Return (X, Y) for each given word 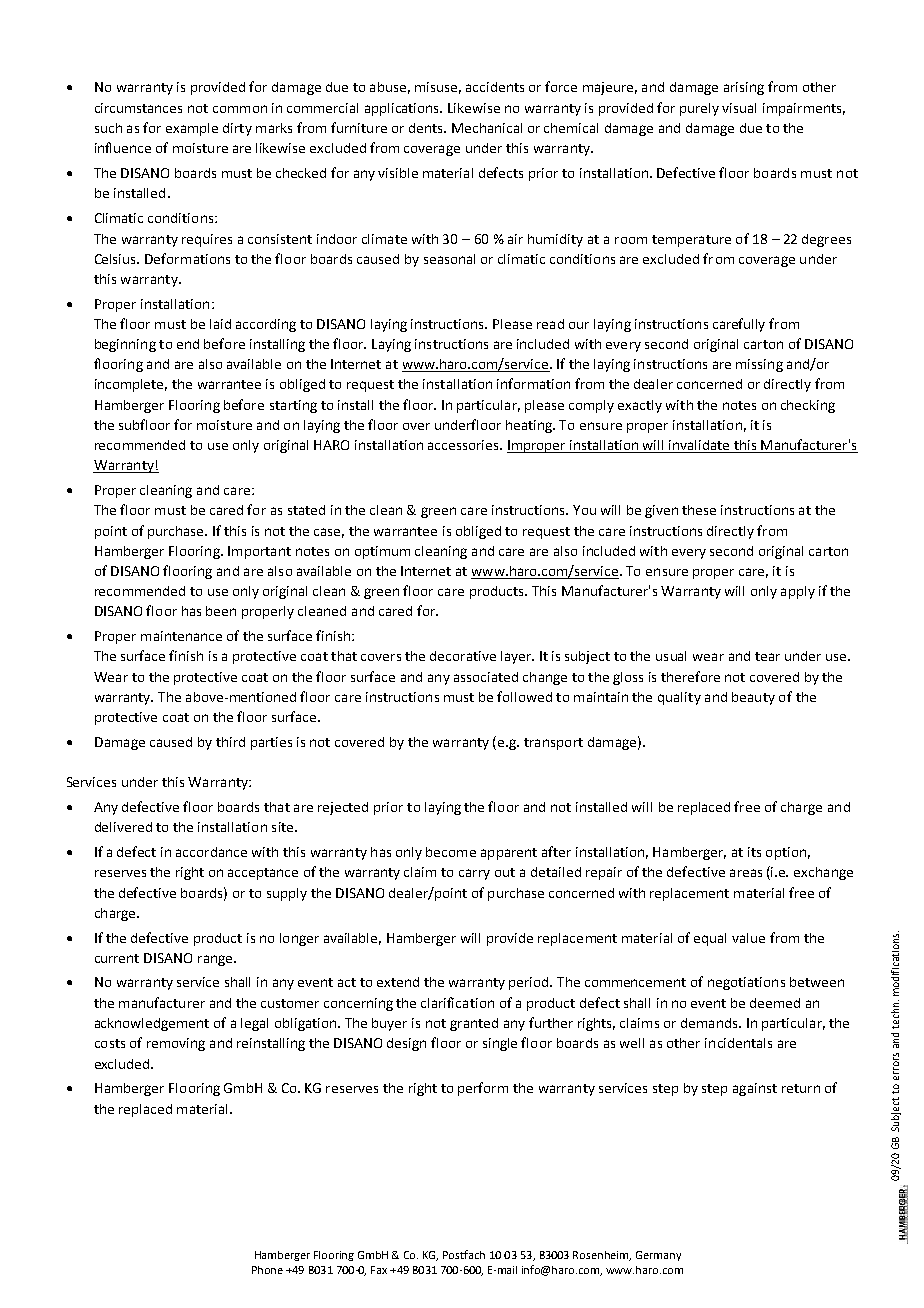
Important (259, 552)
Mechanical (487, 128)
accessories (464, 445)
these (699, 510)
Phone (267, 1270)
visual (739, 108)
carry (474, 874)
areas (746, 873)
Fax (379, 1270)
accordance (211, 852)
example (192, 129)
